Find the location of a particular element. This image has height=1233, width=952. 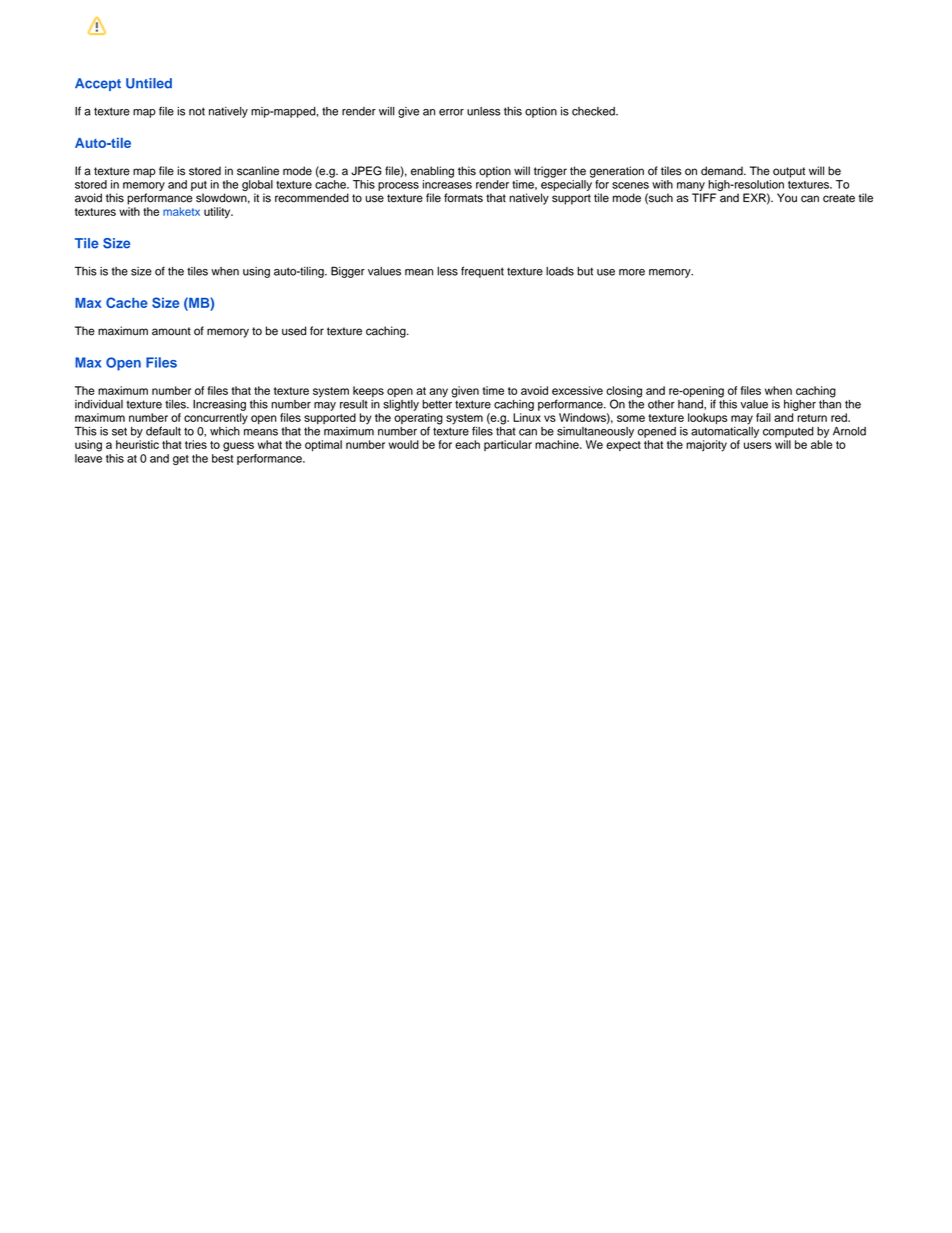

more is located at coordinates (632, 272).
